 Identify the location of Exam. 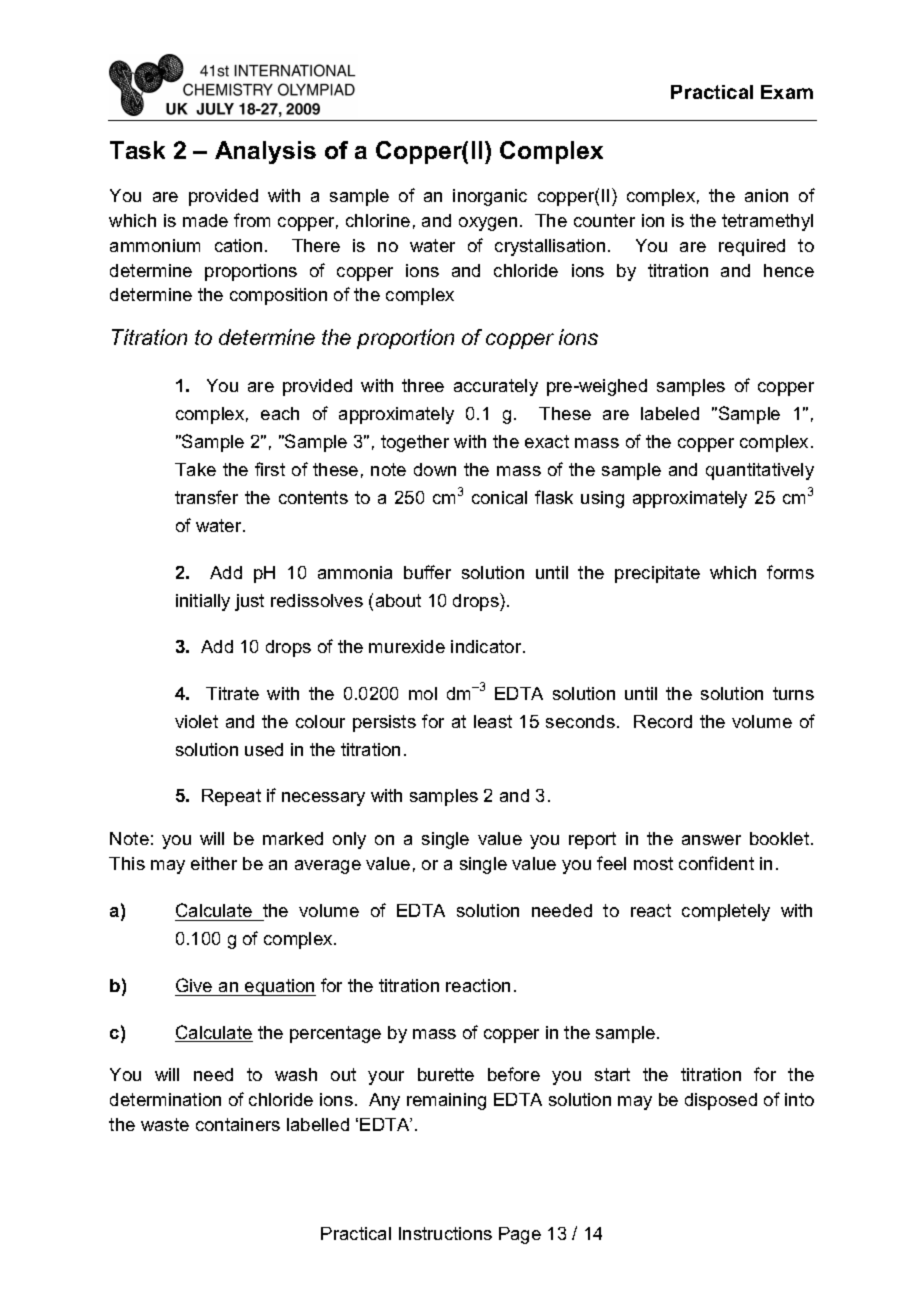
(787, 92).
